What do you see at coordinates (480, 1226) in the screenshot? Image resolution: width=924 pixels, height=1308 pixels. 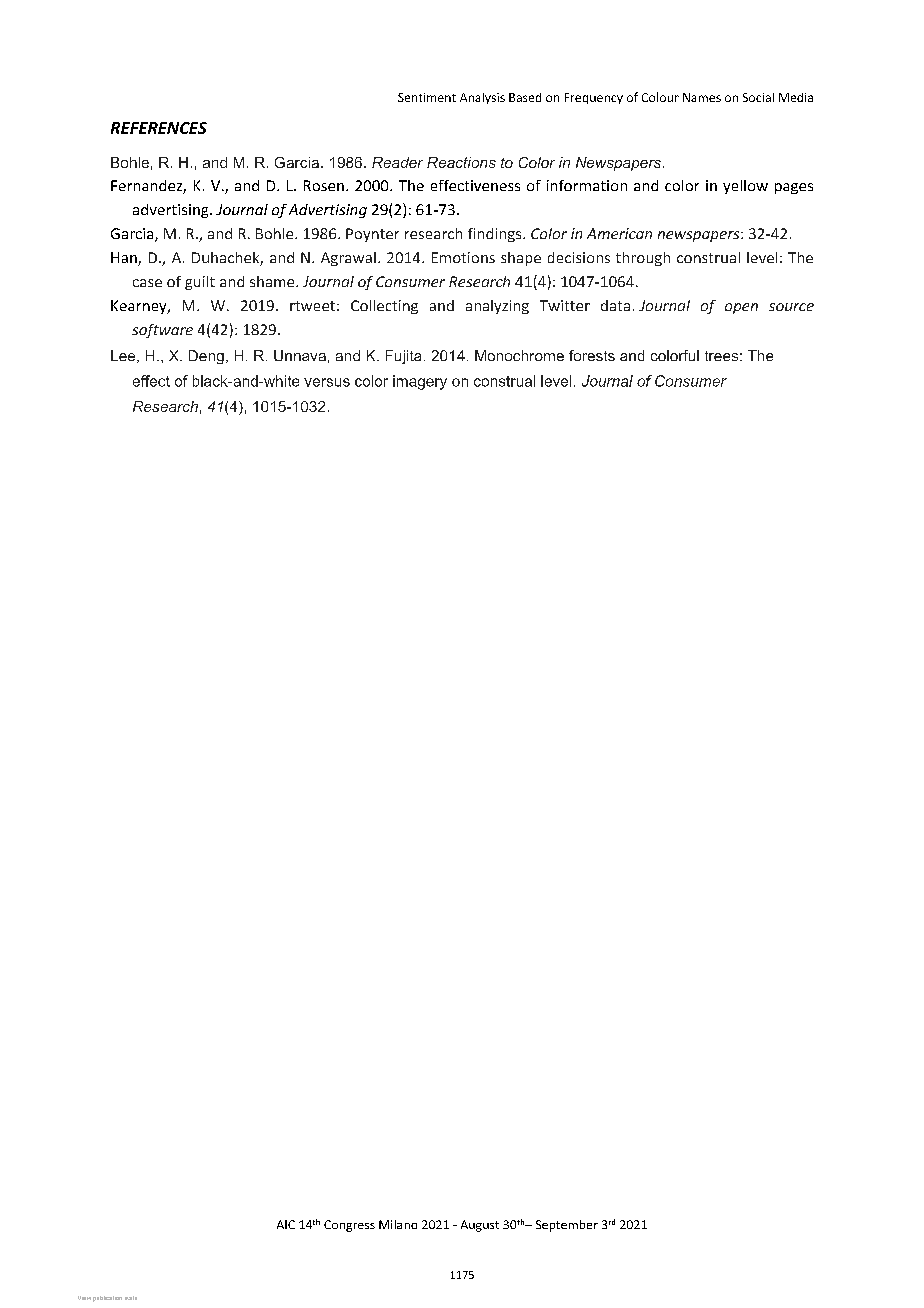 I see `August` at bounding box center [480, 1226].
